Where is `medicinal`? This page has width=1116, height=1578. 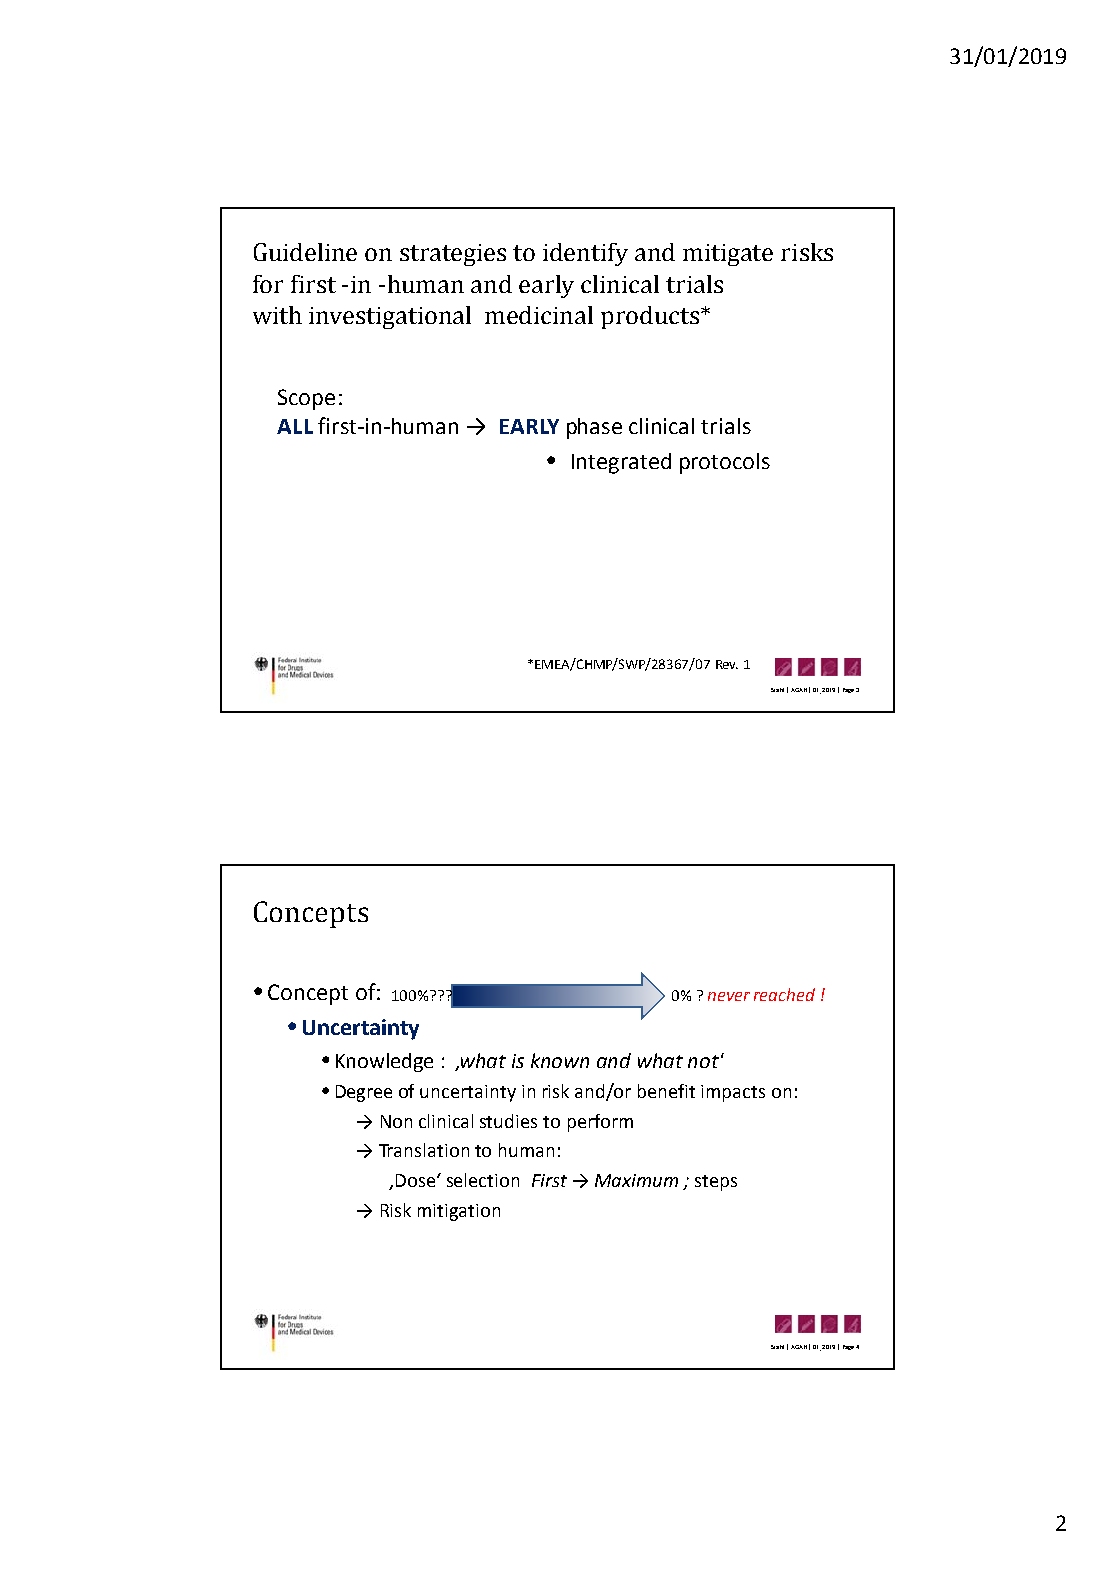
medicinal is located at coordinates (539, 315).
